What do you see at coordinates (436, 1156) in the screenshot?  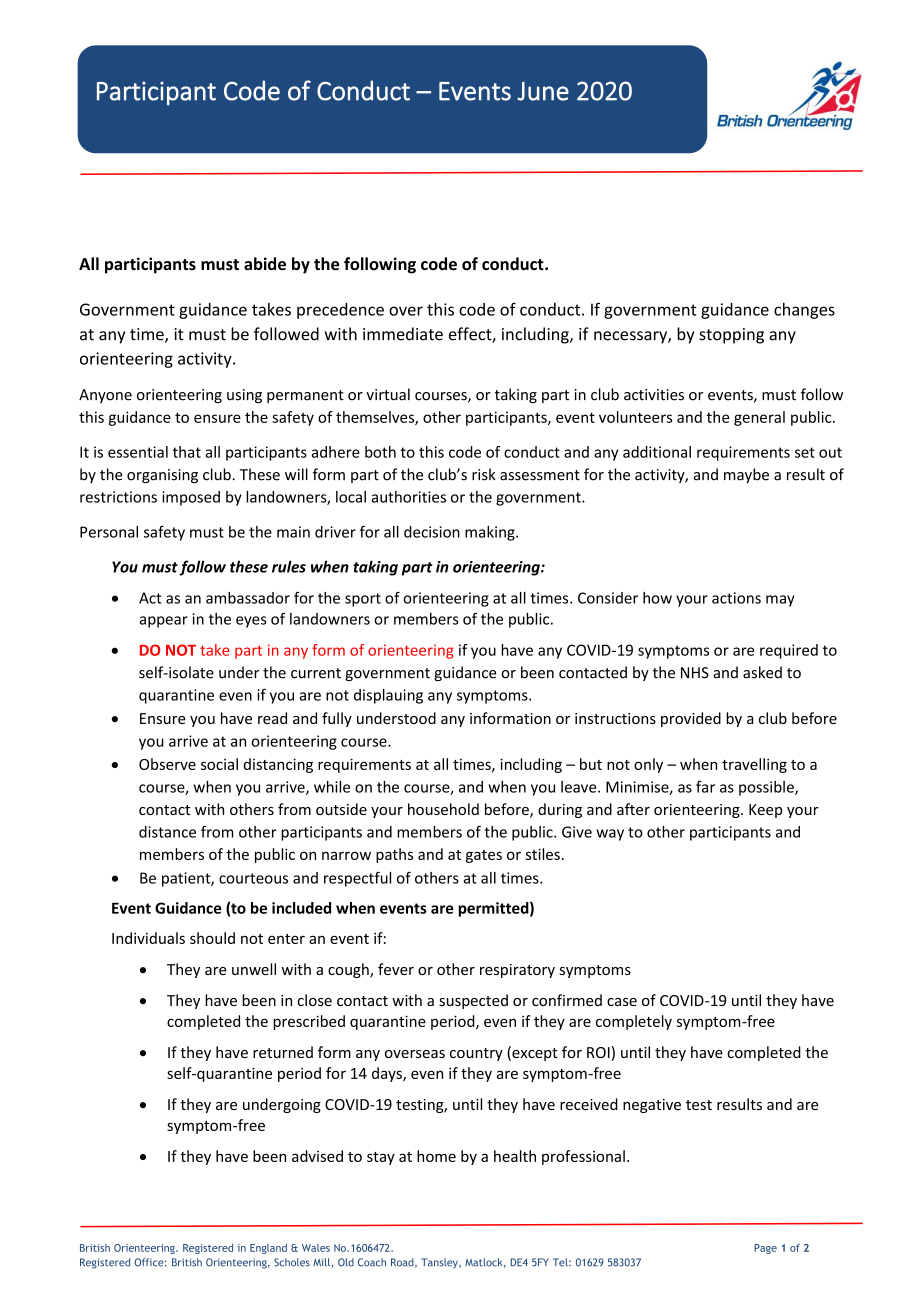 I see `home` at bounding box center [436, 1156].
